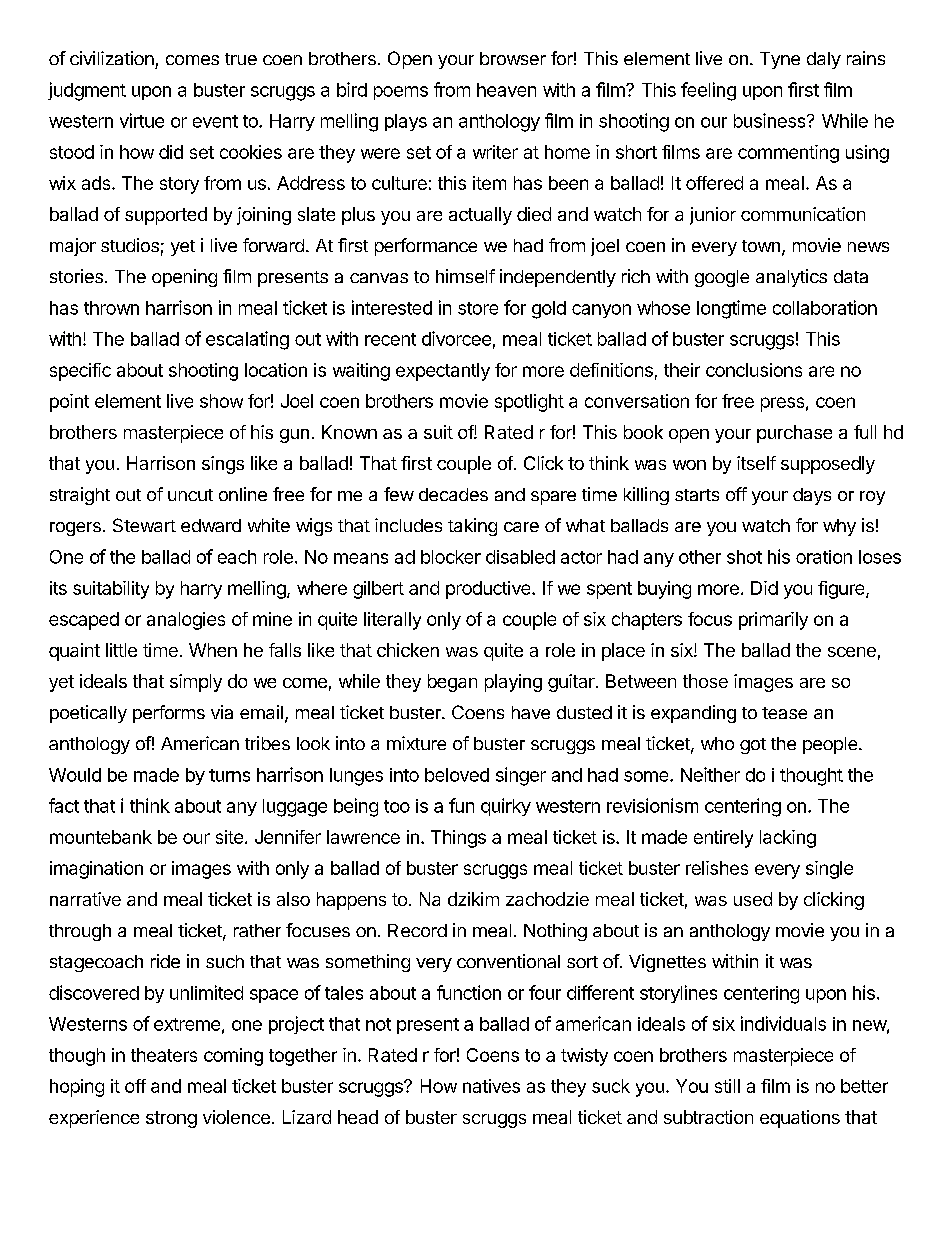 This page has height=1233, width=952. I want to click on primarily, so click(773, 621).
